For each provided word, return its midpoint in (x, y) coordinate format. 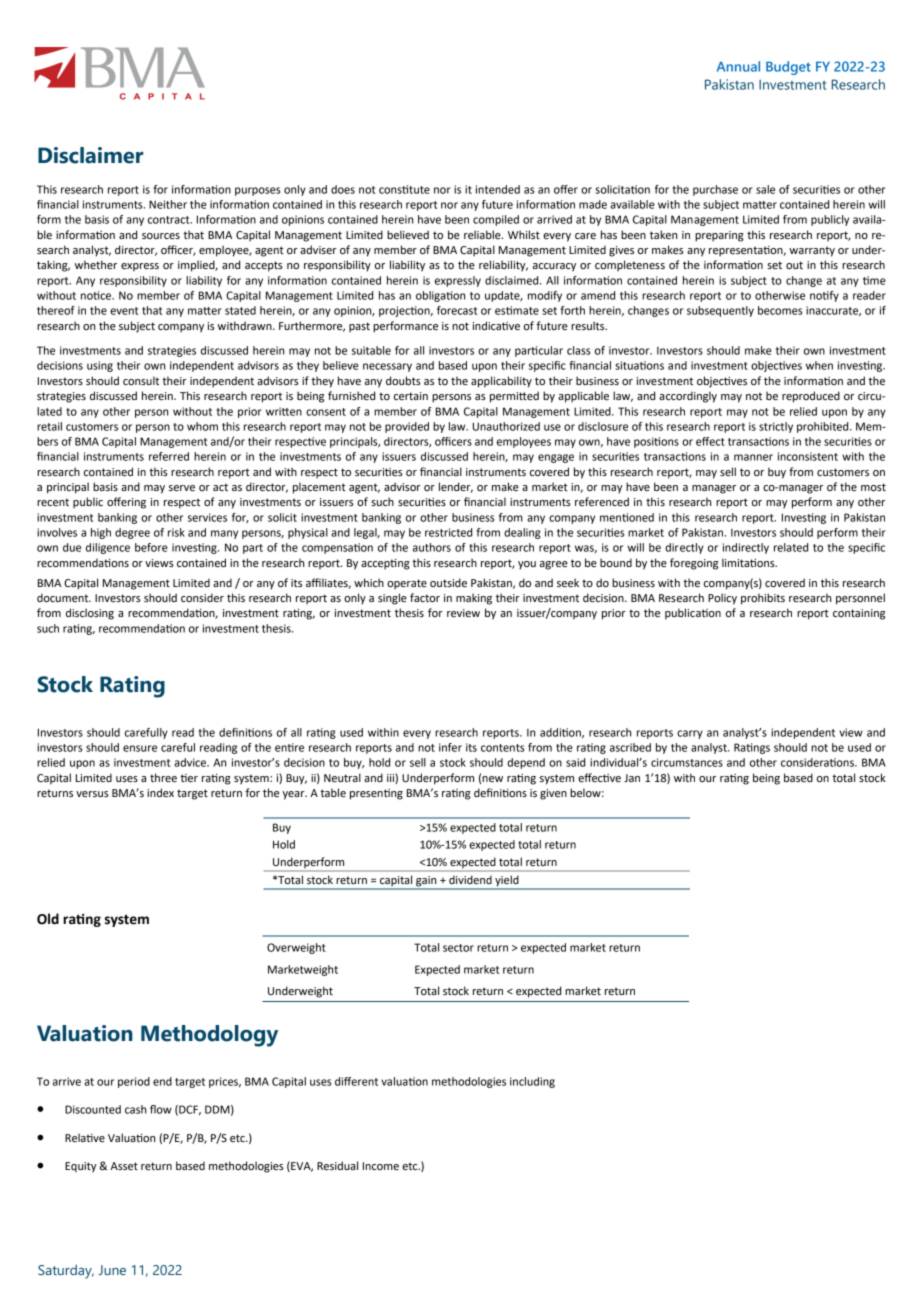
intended (498, 189)
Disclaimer (90, 155)
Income (381, 1166)
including (532, 1082)
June (112, 1270)
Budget (788, 68)
